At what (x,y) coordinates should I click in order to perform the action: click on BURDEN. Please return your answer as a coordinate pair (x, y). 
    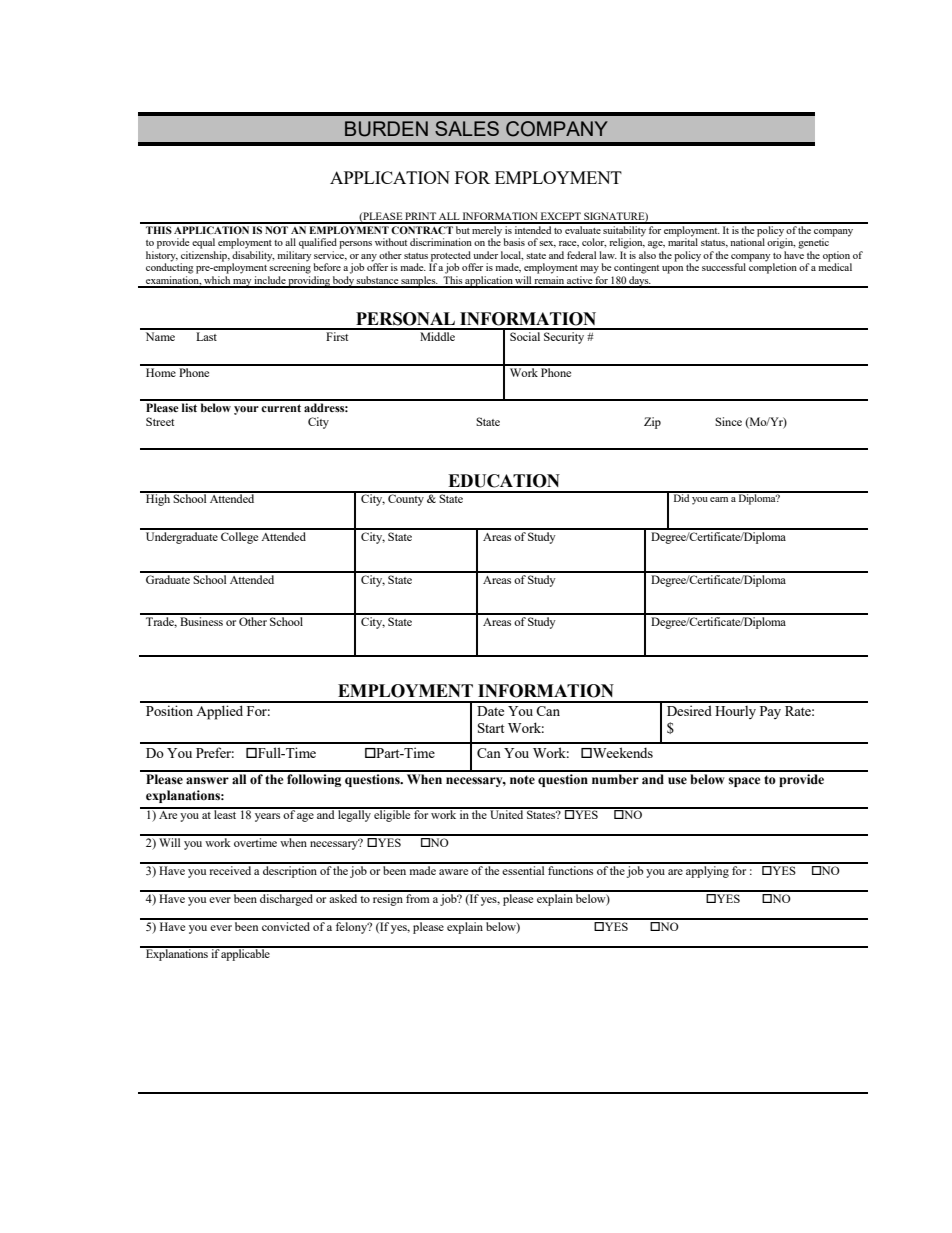
    Looking at the image, I should click on (386, 129).
